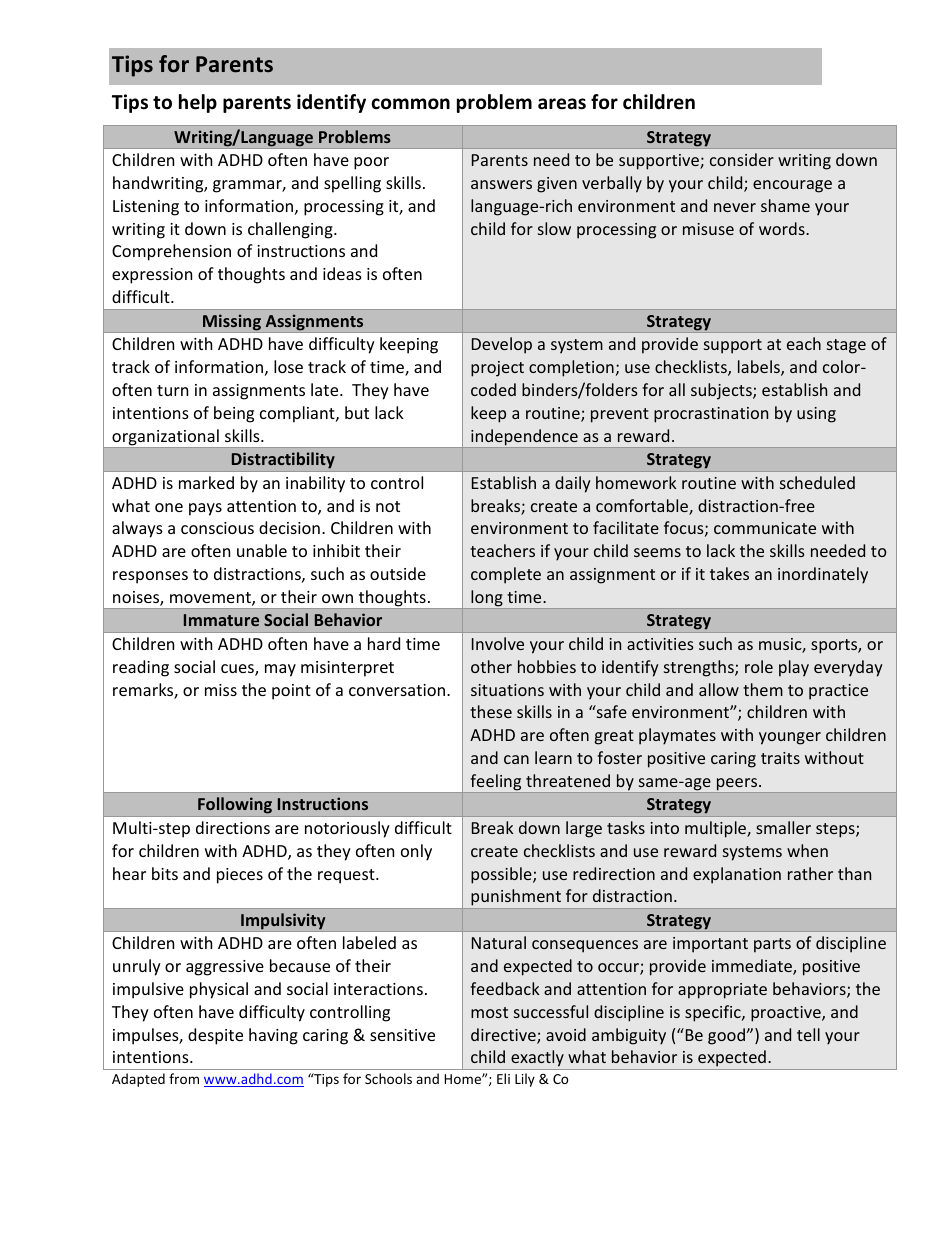 This image has height=1233, width=952. I want to click on independence, so click(524, 438).
